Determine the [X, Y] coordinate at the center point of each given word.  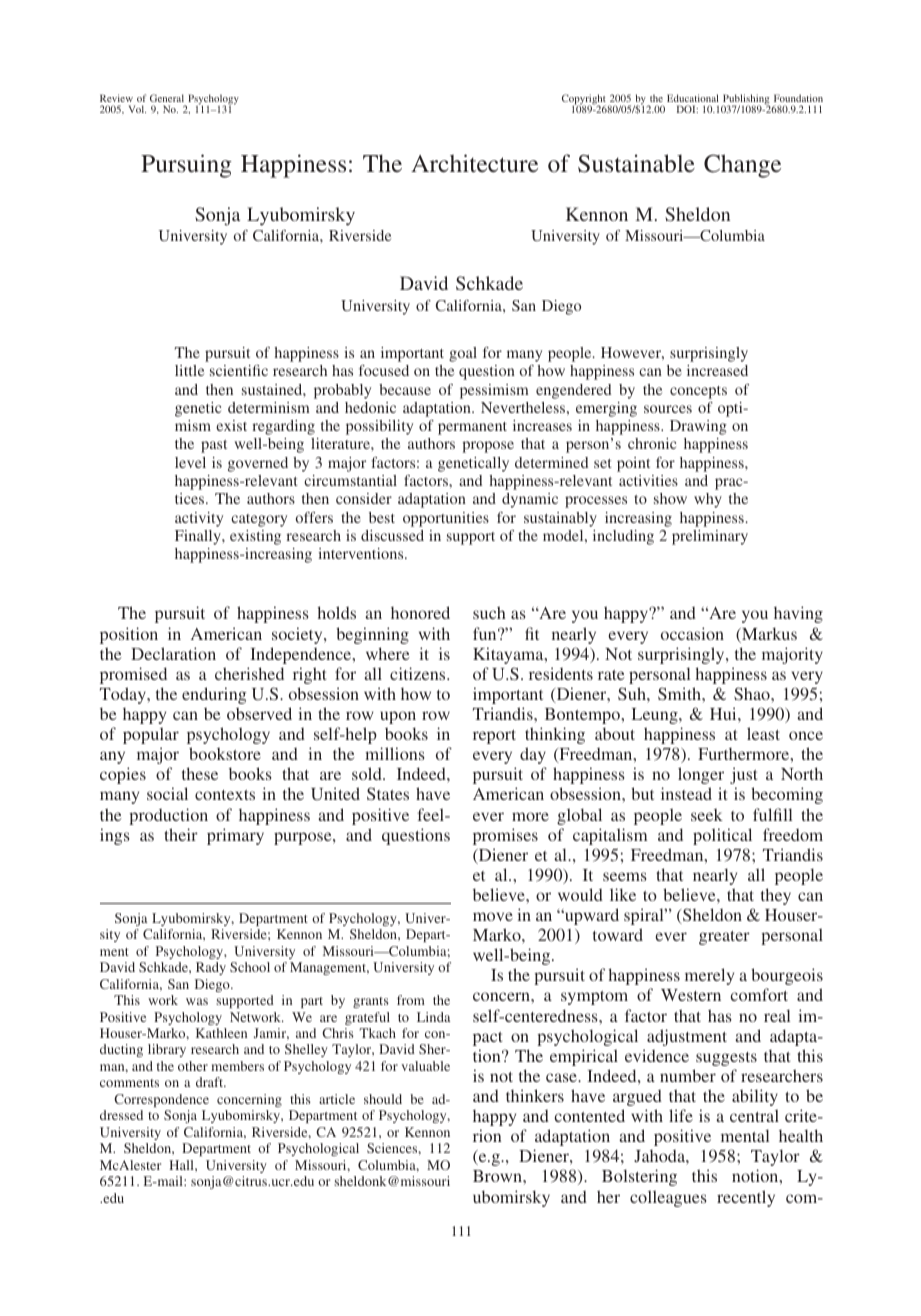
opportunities [446, 519]
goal [463, 354]
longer [701, 775]
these [200, 773]
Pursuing [186, 166]
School [250, 967]
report [494, 737]
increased [717, 370]
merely [709, 976]
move [493, 916]
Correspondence [161, 1100]
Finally [199, 537]
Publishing [746, 101]
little [189, 370]
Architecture [474, 163]
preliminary [710, 537]
